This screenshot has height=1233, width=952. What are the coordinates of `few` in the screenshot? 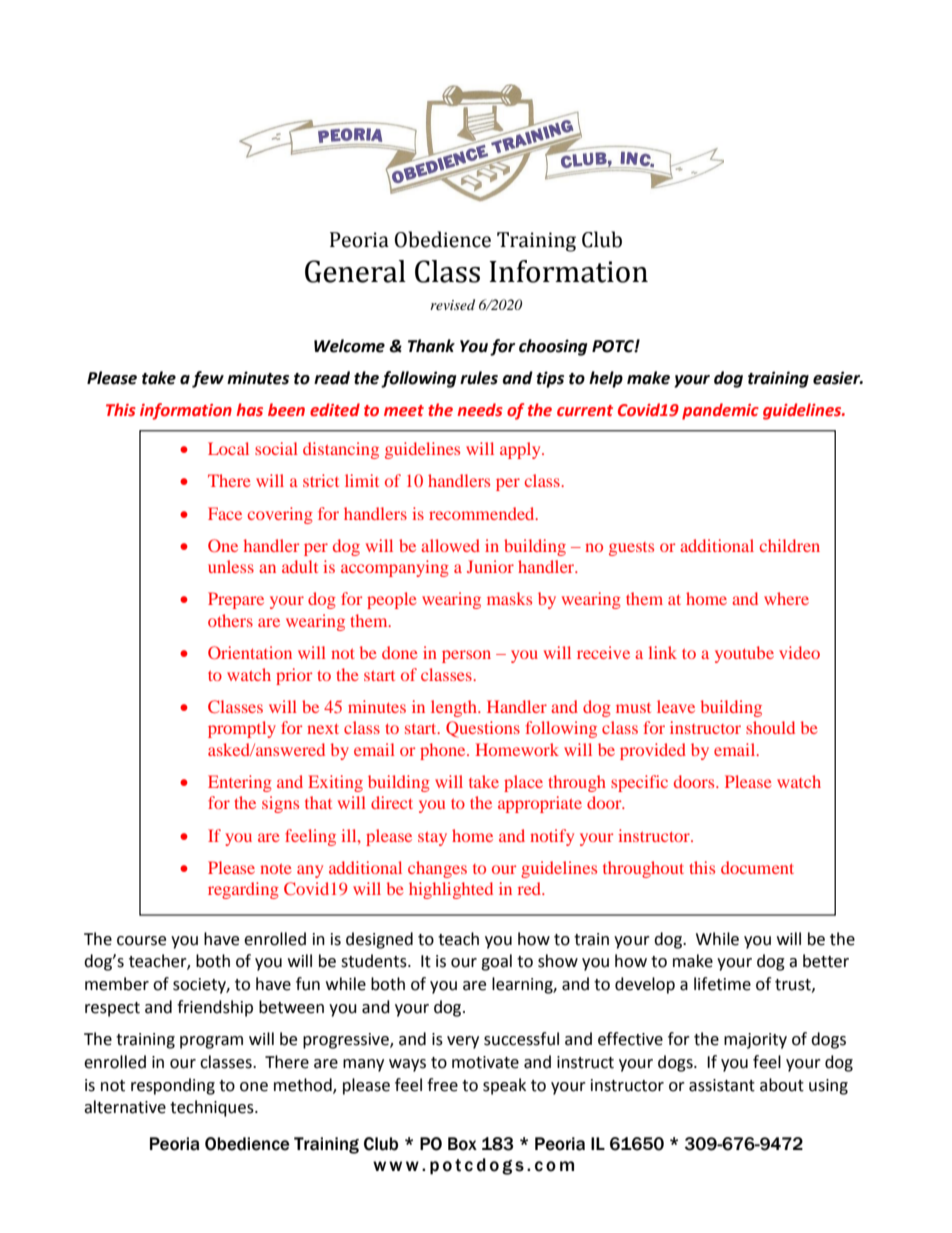 It's located at (208, 379).
